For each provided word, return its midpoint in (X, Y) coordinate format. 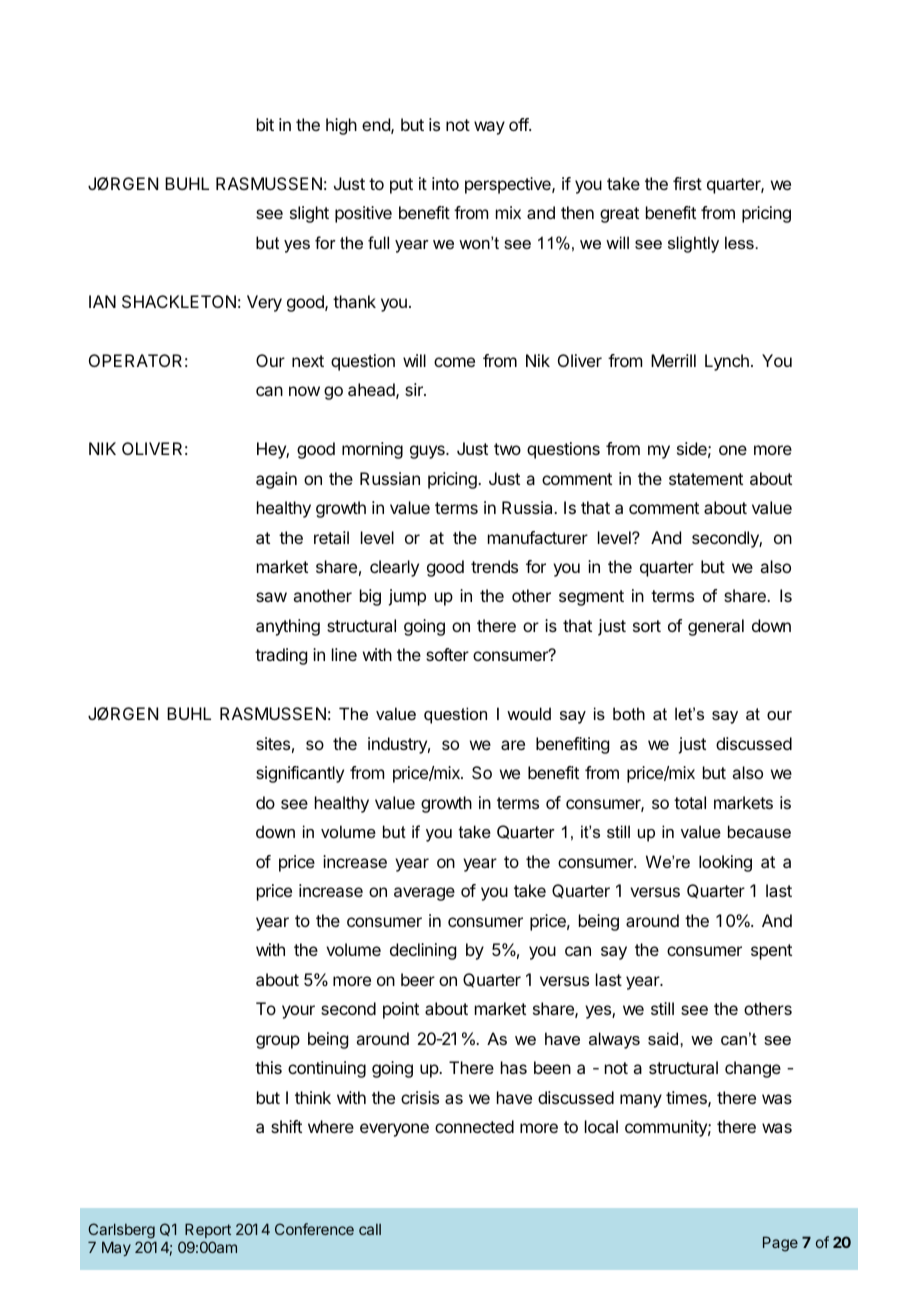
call (370, 1229)
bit (265, 124)
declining (423, 951)
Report (208, 1230)
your (298, 1012)
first (687, 183)
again (276, 480)
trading (281, 656)
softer (447, 654)
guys (428, 452)
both (629, 713)
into (445, 183)
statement (706, 479)
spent (771, 952)
